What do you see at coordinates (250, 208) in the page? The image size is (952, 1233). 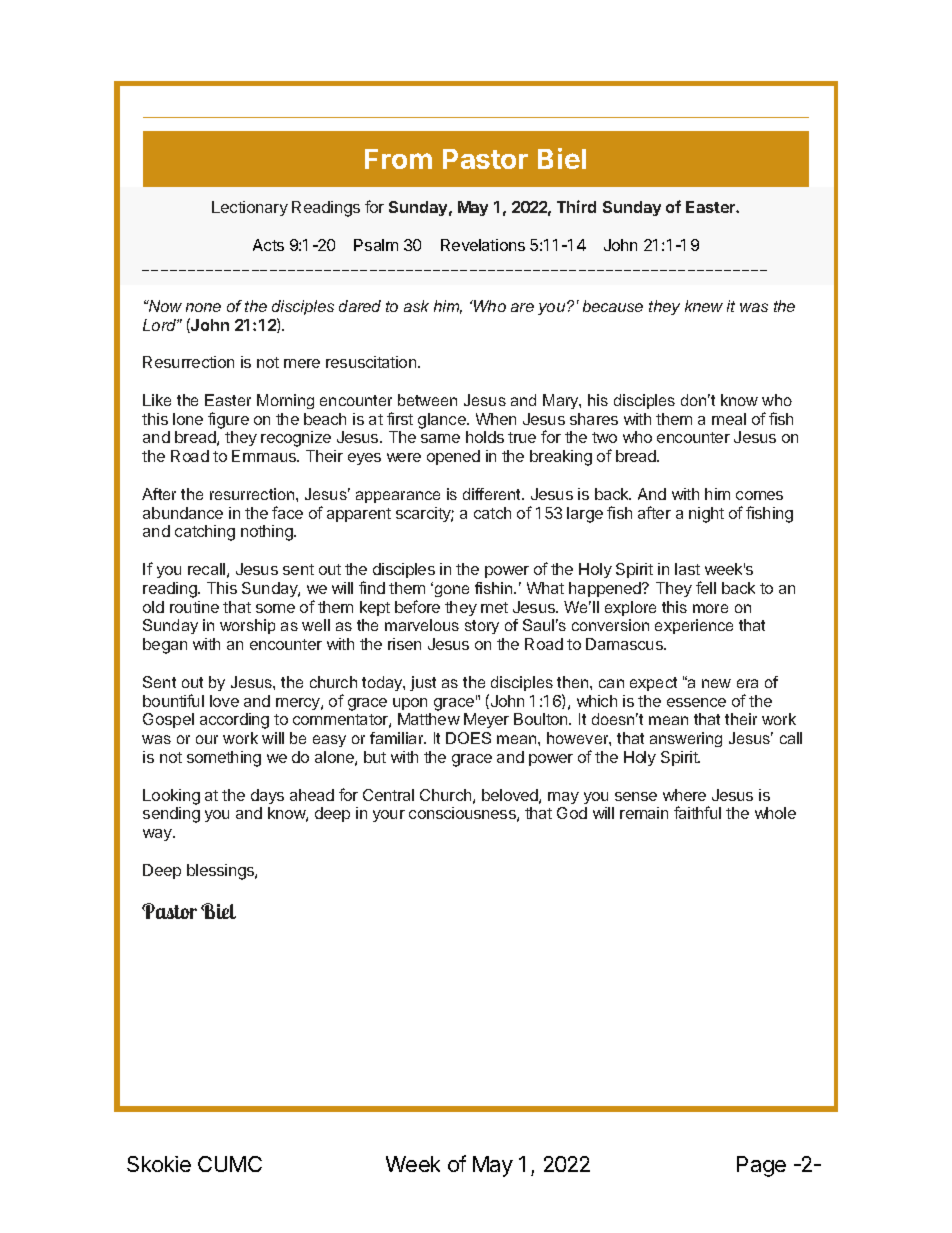 I see `Lectionary` at bounding box center [250, 208].
